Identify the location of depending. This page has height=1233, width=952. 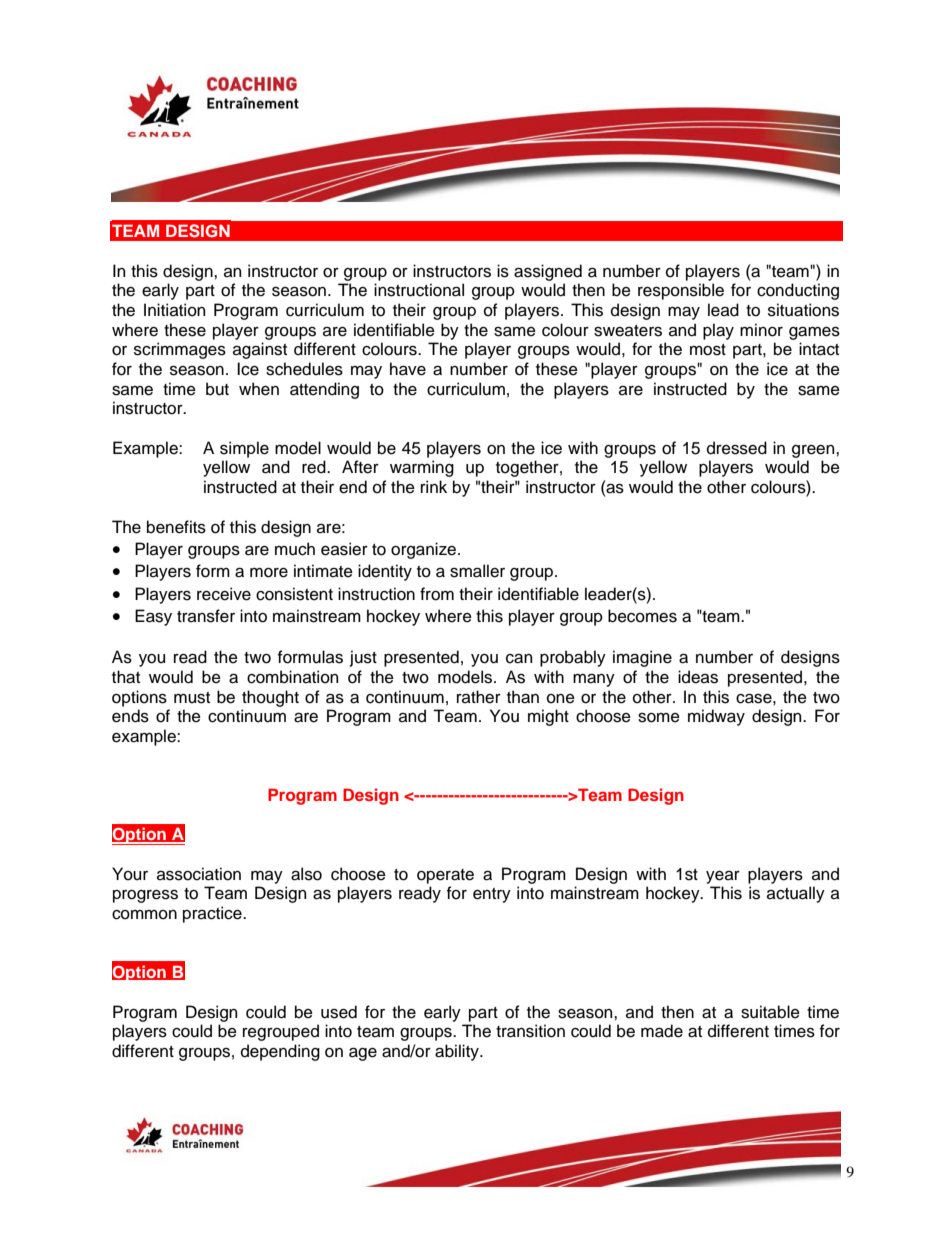
(280, 1052).
